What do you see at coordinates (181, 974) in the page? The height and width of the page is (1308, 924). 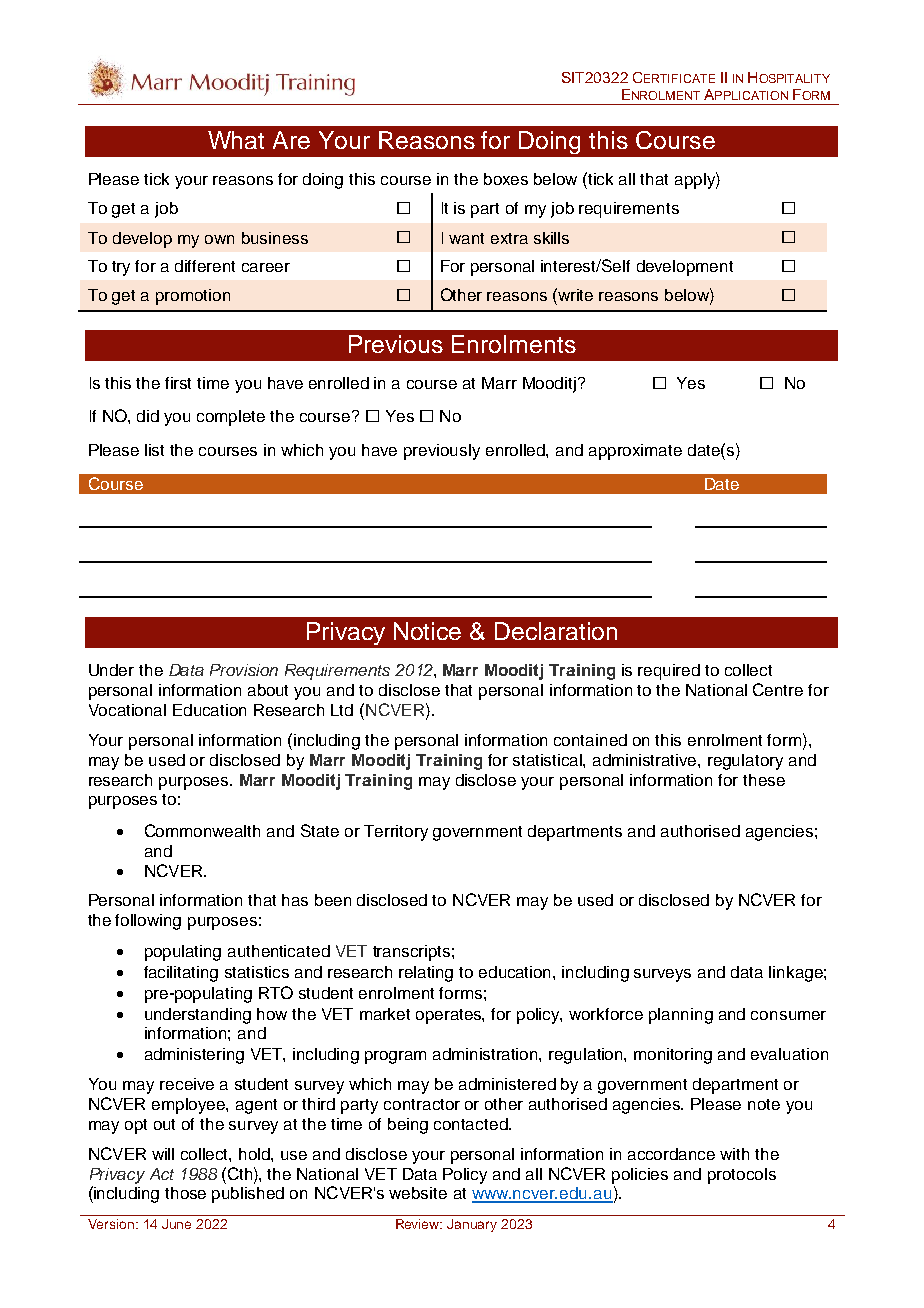 I see `facilitating` at bounding box center [181, 974].
